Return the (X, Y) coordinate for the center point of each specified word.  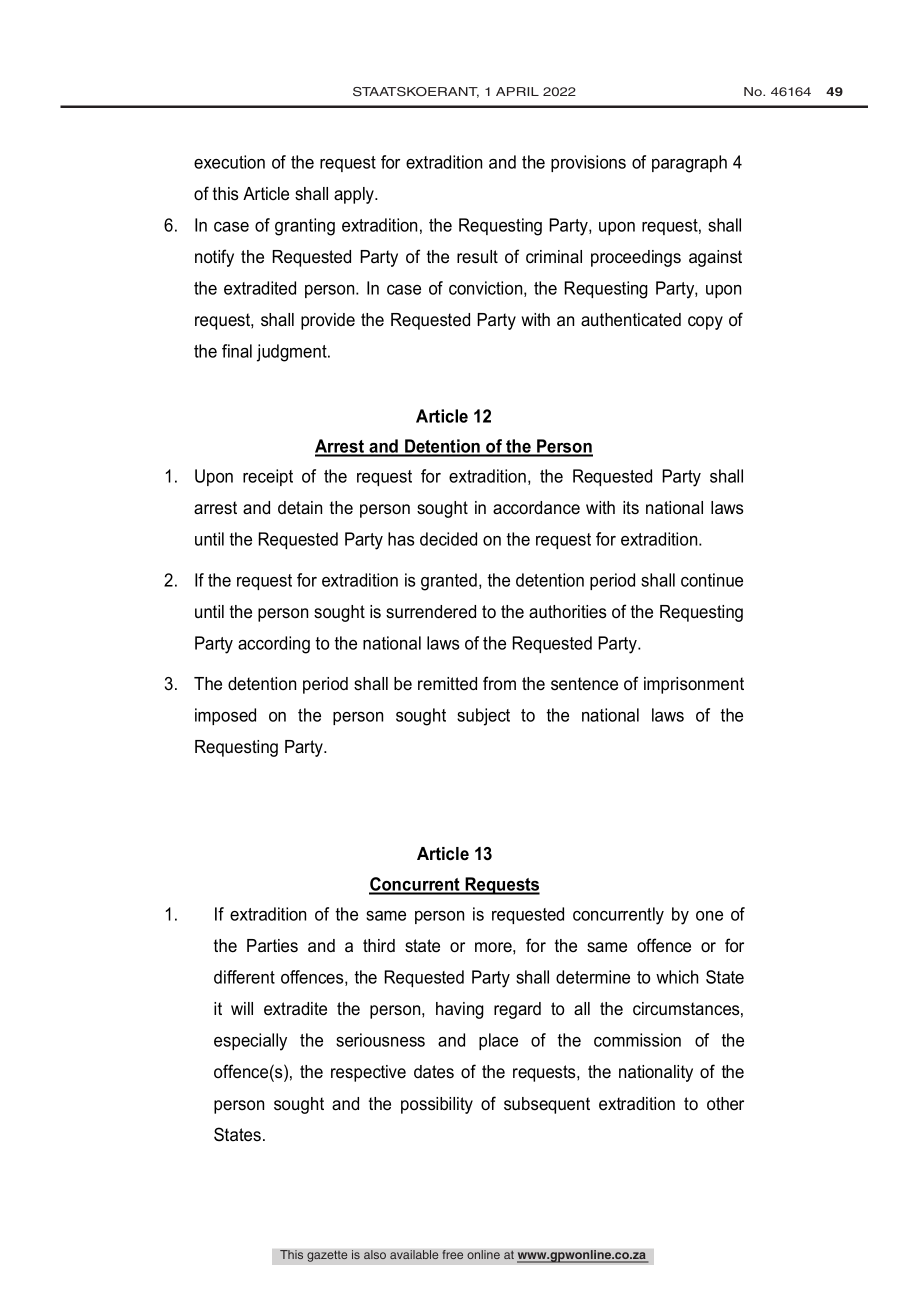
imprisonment (694, 685)
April (517, 91)
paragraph (689, 164)
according (274, 645)
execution (229, 162)
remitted (447, 684)
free (452, 1255)
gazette (327, 1256)
